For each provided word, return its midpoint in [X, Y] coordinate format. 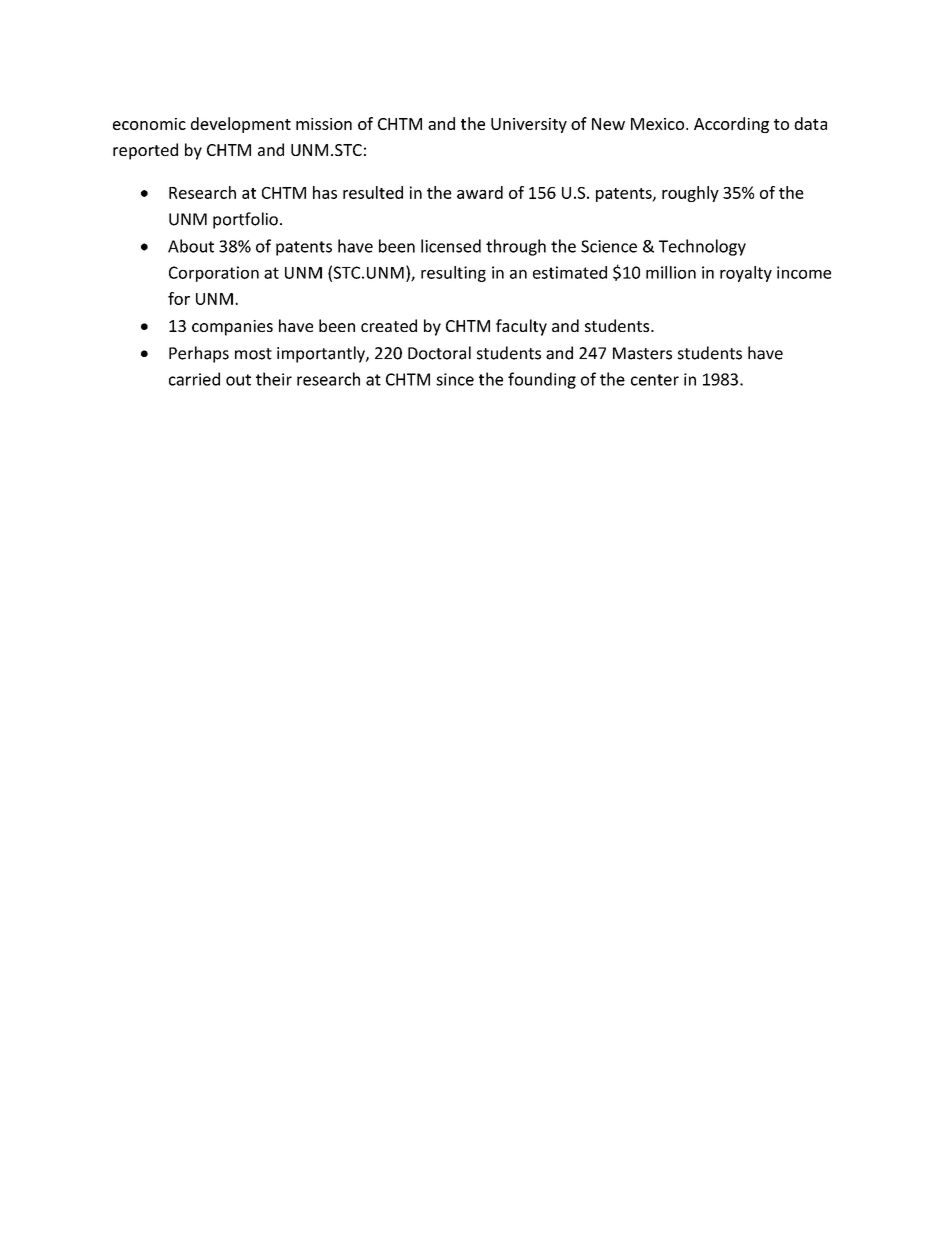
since [455, 379]
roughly [690, 194]
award [480, 192]
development [241, 125]
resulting [453, 274]
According [731, 125]
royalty [746, 274]
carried [194, 379]
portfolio [245, 220]
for [179, 298]
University [529, 125]
